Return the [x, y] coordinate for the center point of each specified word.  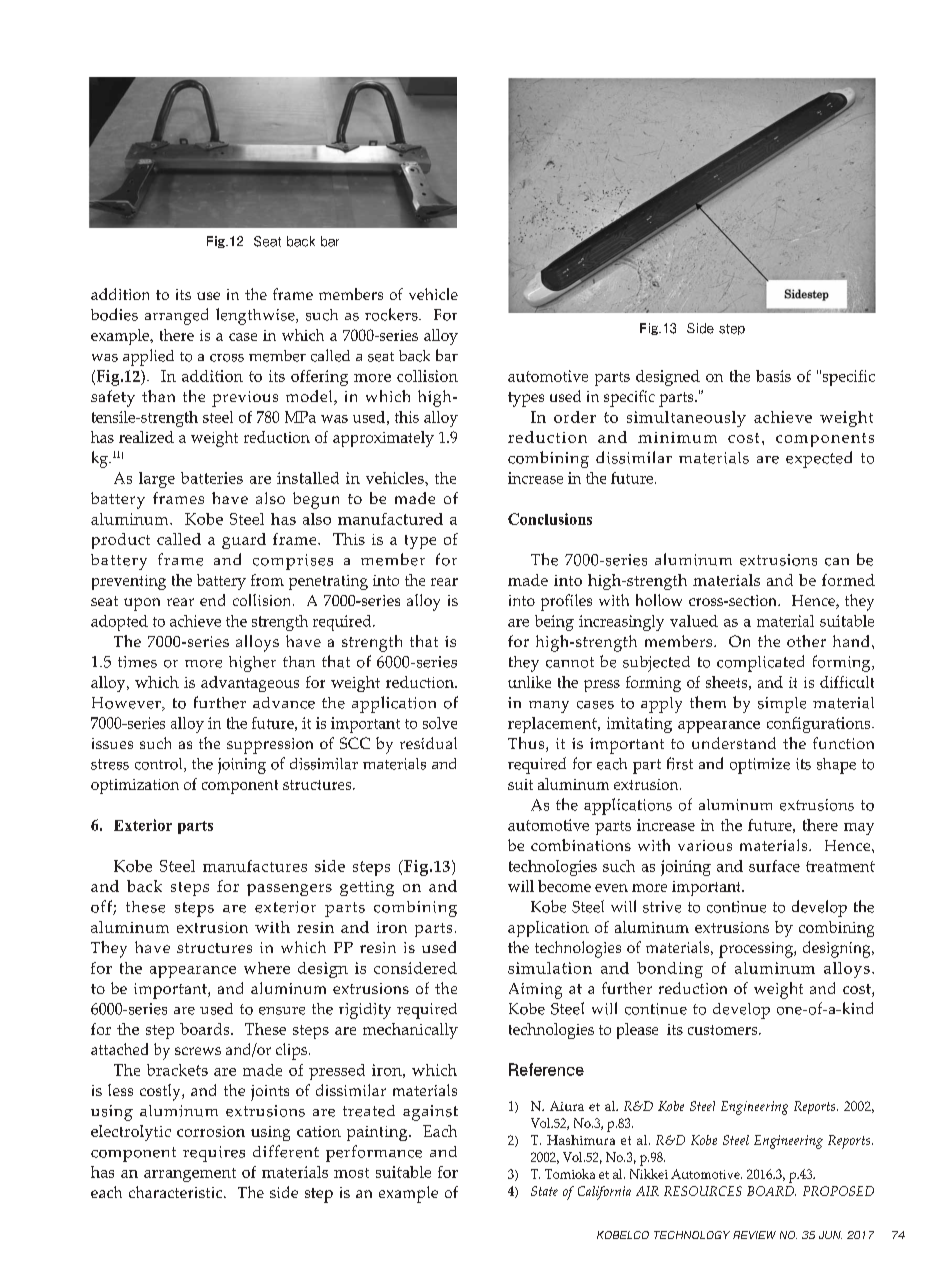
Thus [527, 744]
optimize [760, 766]
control [160, 765]
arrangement [190, 1175]
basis [773, 376]
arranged [176, 316]
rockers [392, 314]
